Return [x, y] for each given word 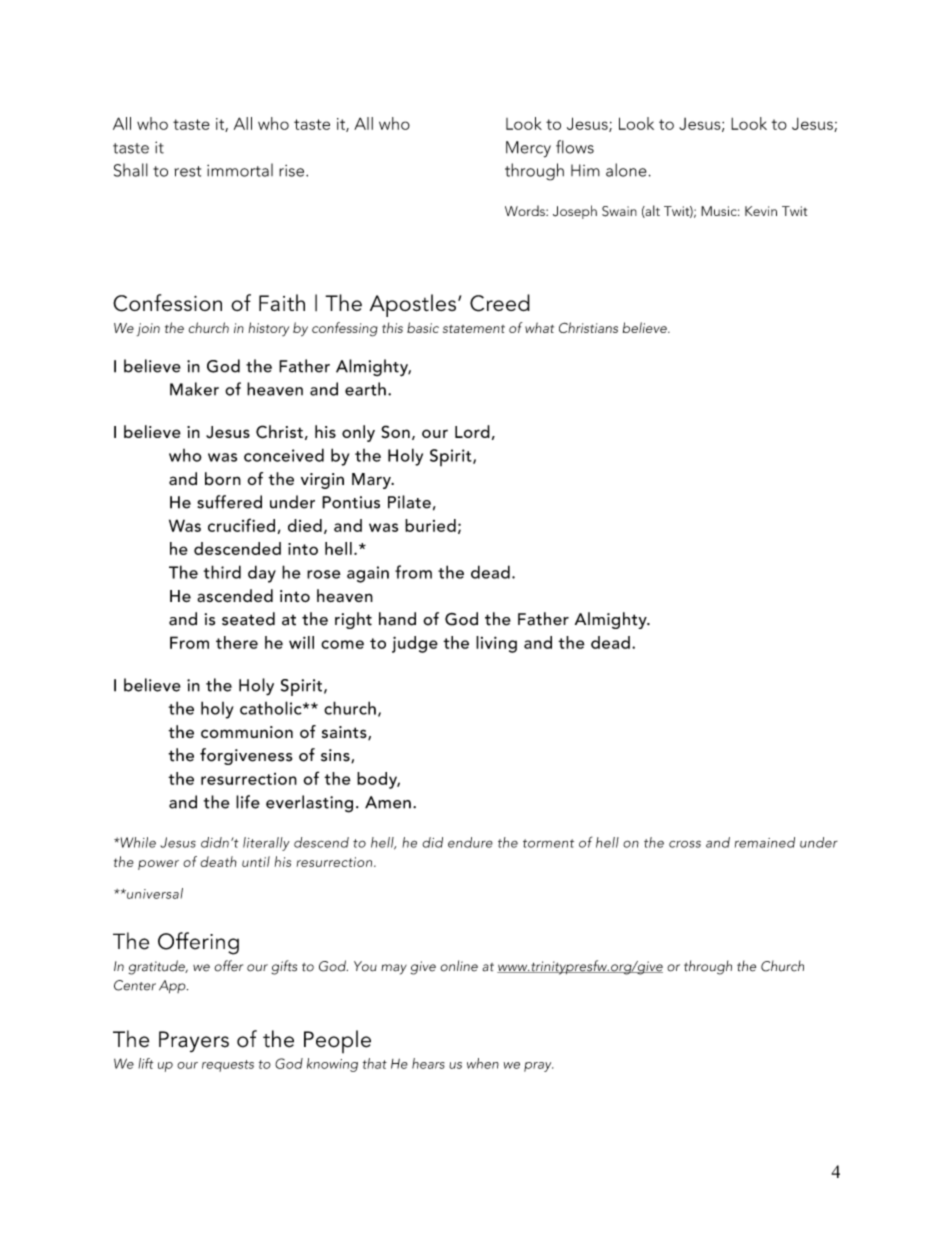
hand [397, 619]
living [496, 644]
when [483, 1063]
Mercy [528, 149]
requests [228, 1066]
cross [685, 844]
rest [187, 171]
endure [470, 842]
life [248, 802]
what [539, 327]
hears [428, 1063]
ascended [235, 595]
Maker [194, 389]
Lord [472, 431]
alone [626, 170]
